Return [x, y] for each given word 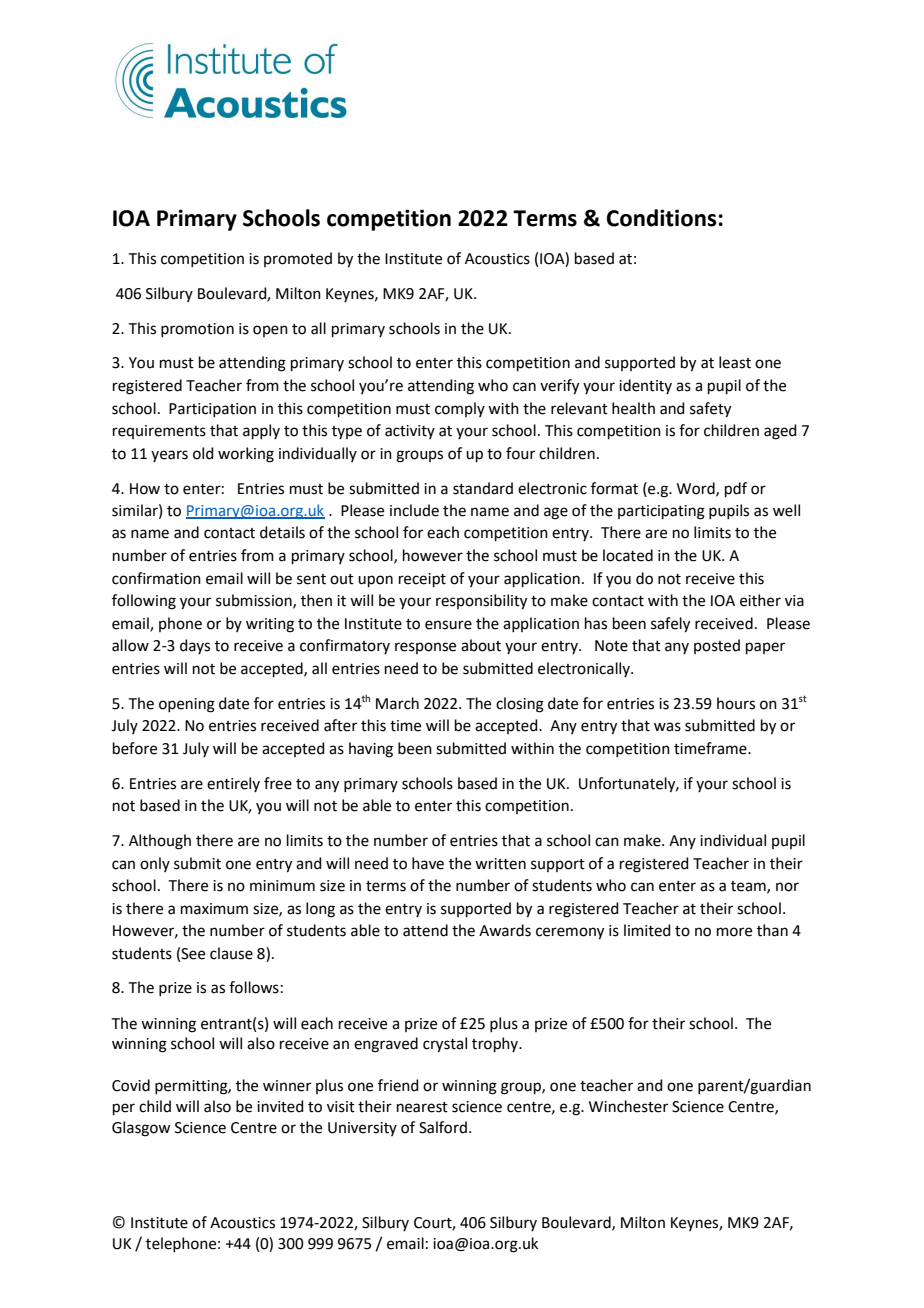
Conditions [662, 218]
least [735, 362]
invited [280, 1106]
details [282, 532]
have [428, 863]
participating [661, 512]
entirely [233, 784]
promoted [298, 259]
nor [787, 887]
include [414, 510]
